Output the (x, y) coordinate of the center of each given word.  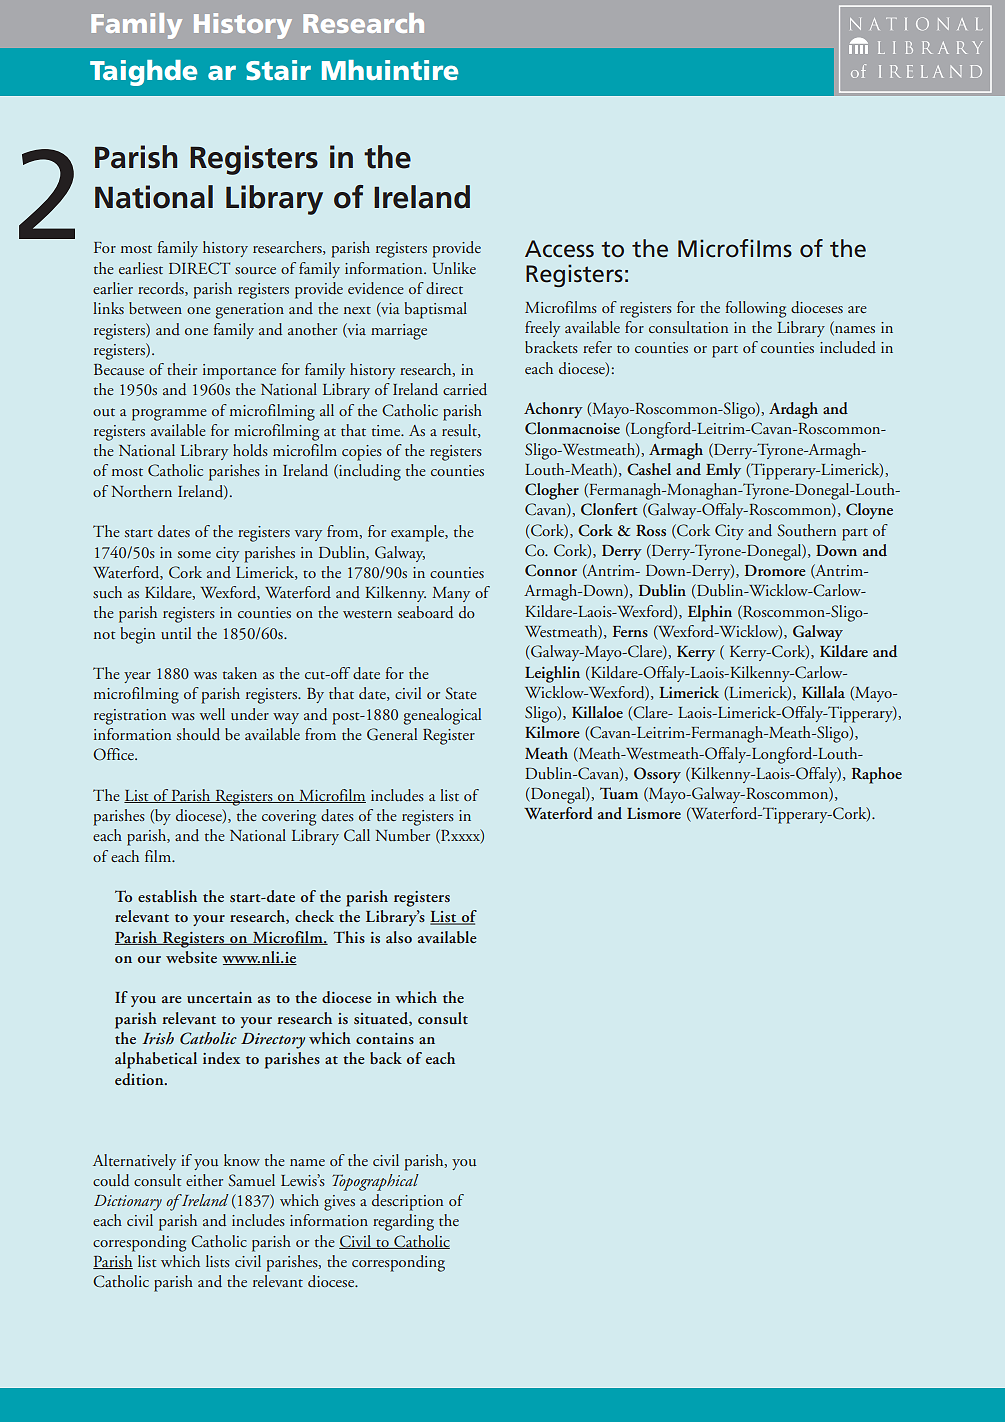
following (756, 309)
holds (250, 450)
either (204, 1180)
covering (289, 818)
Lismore (654, 813)
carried (465, 389)
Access (559, 249)
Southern (806, 530)
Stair (278, 70)
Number (403, 835)
